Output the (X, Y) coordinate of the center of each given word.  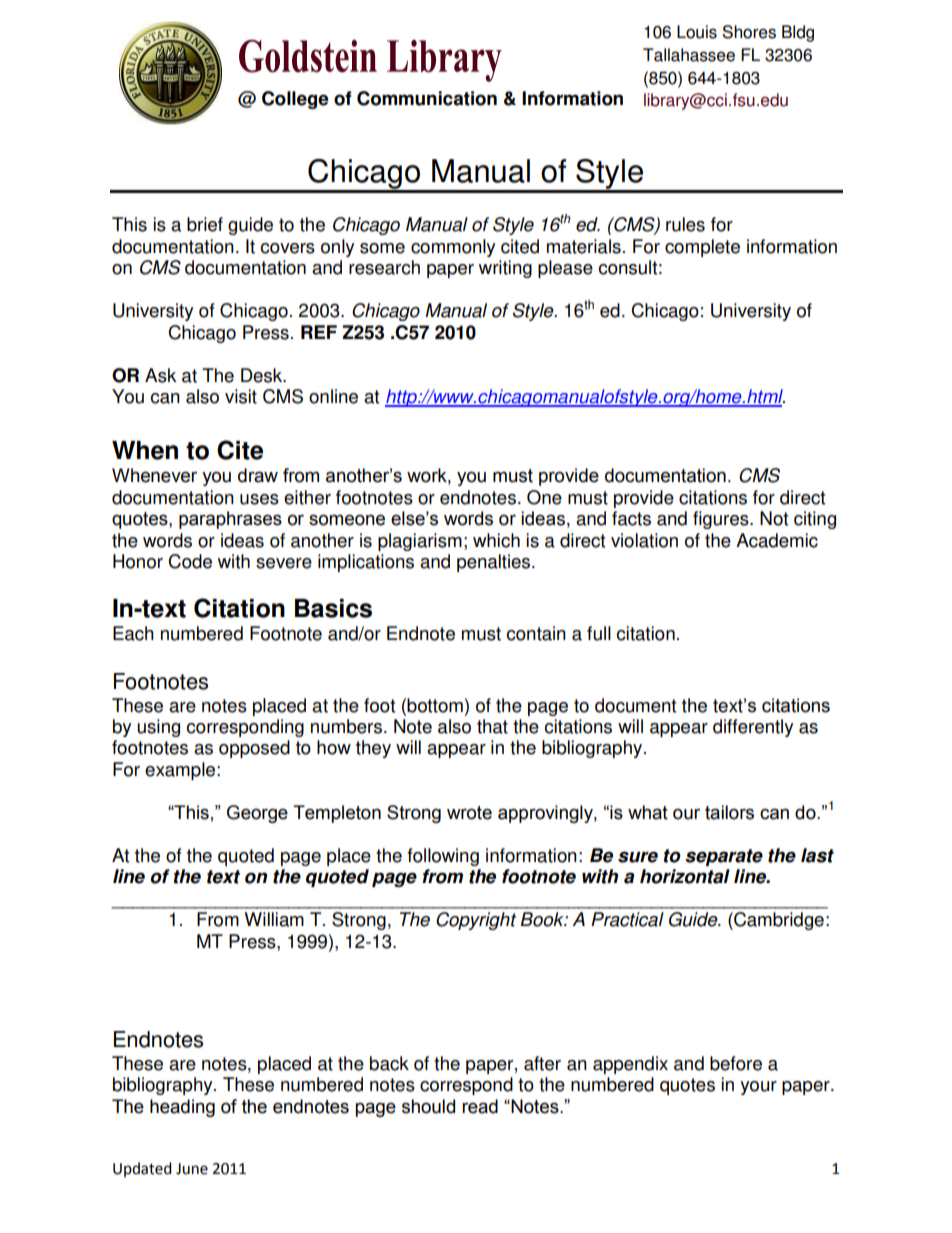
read (480, 1106)
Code (190, 561)
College (295, 100)
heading (182, 1108)
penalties (495, 563)
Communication (427, 98)
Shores (749, 32)
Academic (777, 540)
